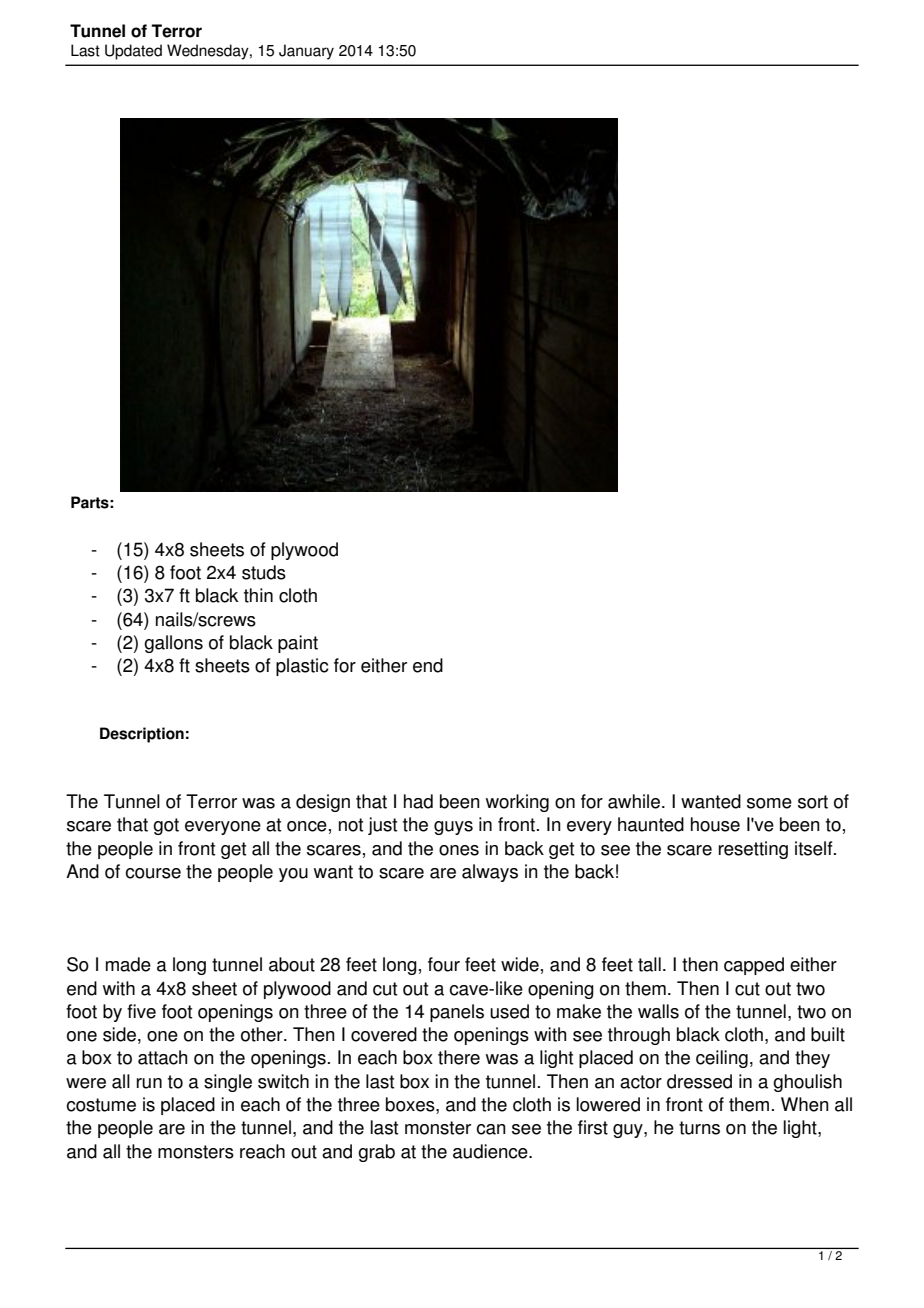 This page has width=924, height=1308. What do you see at coordinates (753, 850) in the page?
I see `resetting` at bounding box center [753, 850].
